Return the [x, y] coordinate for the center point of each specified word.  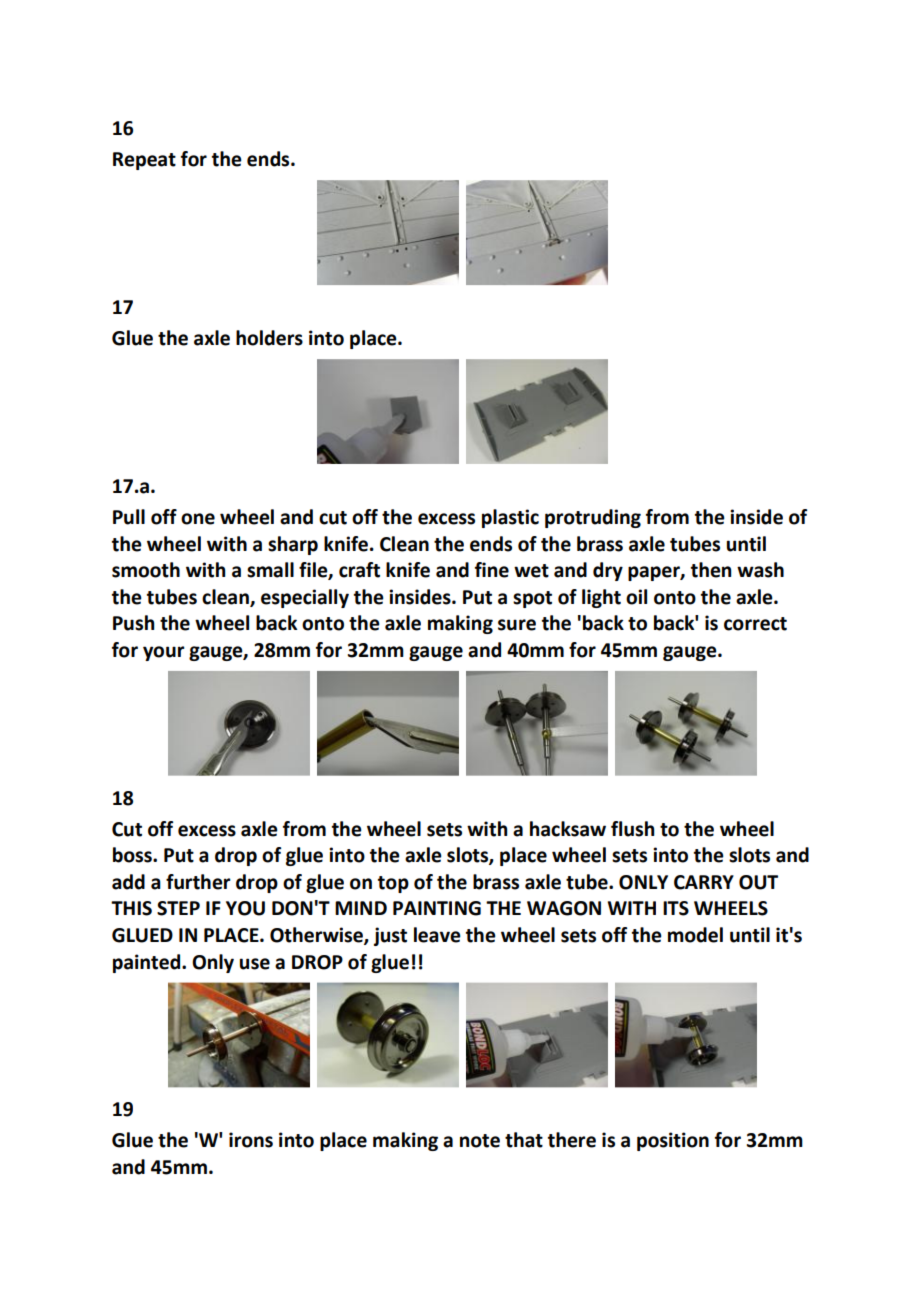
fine [492, 570]
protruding [593, 518]
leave [437, 935]
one [198, 519]
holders [269, 338]
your [164, 653]
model [695, 935]
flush [632, 829]
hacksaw [568, 829]
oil [636, 597]
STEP [178, 908]
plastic [510, 518]
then [711, 570]
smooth [146, 570]
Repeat [144, 161]
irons [251, 1140]
